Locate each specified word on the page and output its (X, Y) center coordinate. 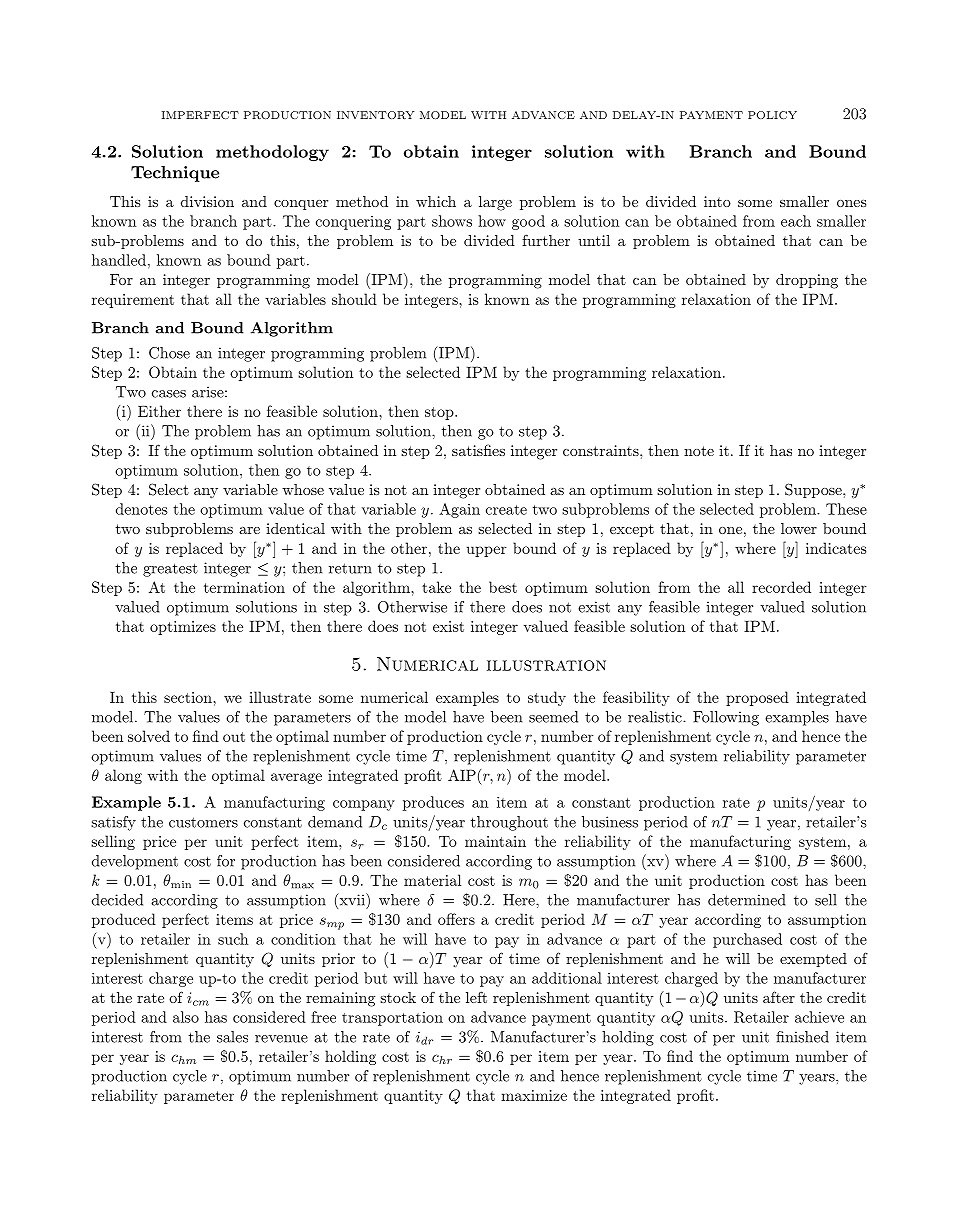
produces (433, 803)
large (495, 203)
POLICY (772, 115)
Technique (175, 174)
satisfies (478, 450)
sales (232, 1037)
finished (802, 1037)
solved (149, 736)
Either (159, 411)
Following (726, 718)
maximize (534, 1095)
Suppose (813, 490)
